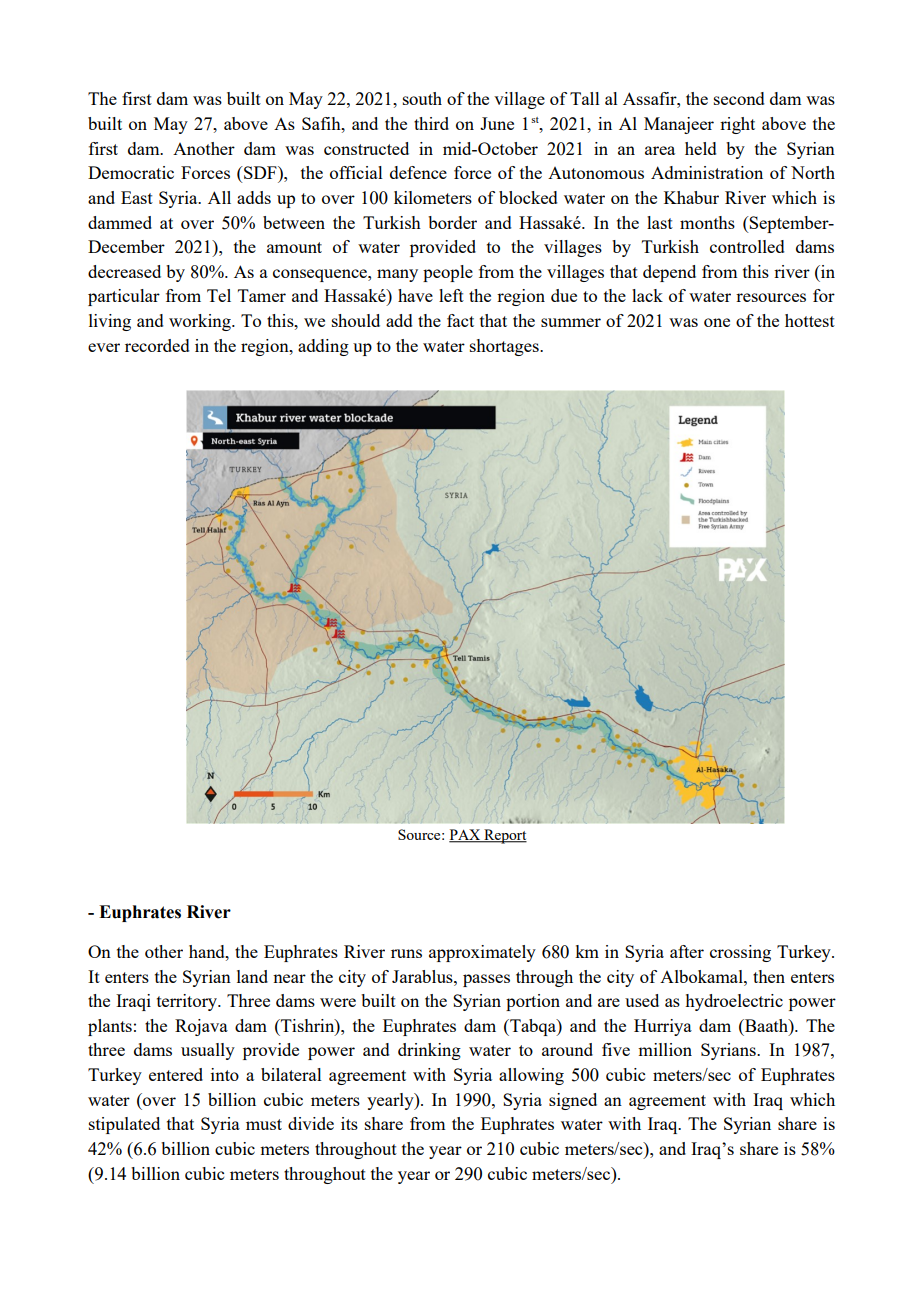 Image resolution: width=924 pixels, height=1308 pixels. I want to click on right, so click(737, 125).
